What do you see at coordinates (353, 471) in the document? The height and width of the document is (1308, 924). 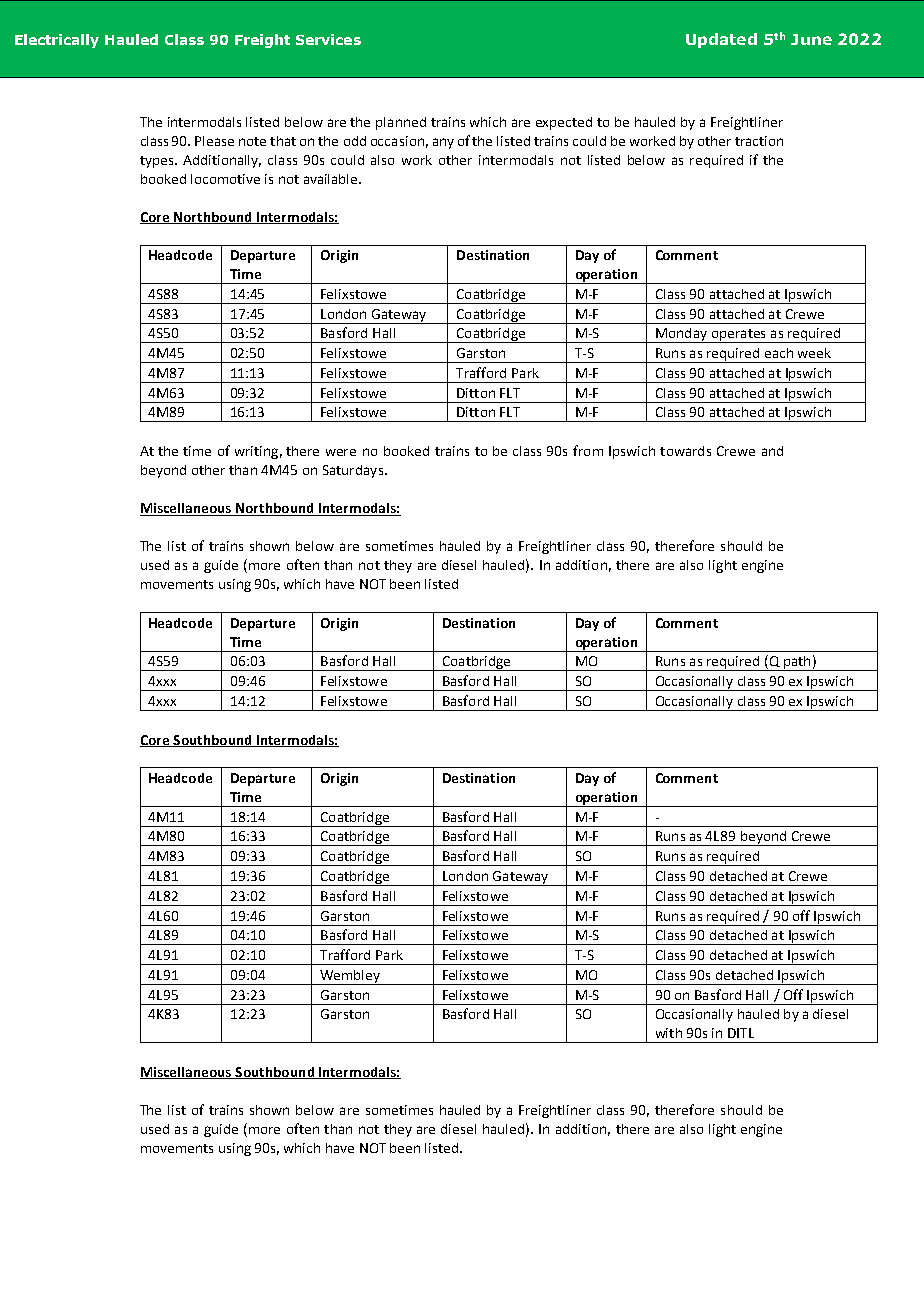 I see `Saturdays` at bounding box center [353, 471].
